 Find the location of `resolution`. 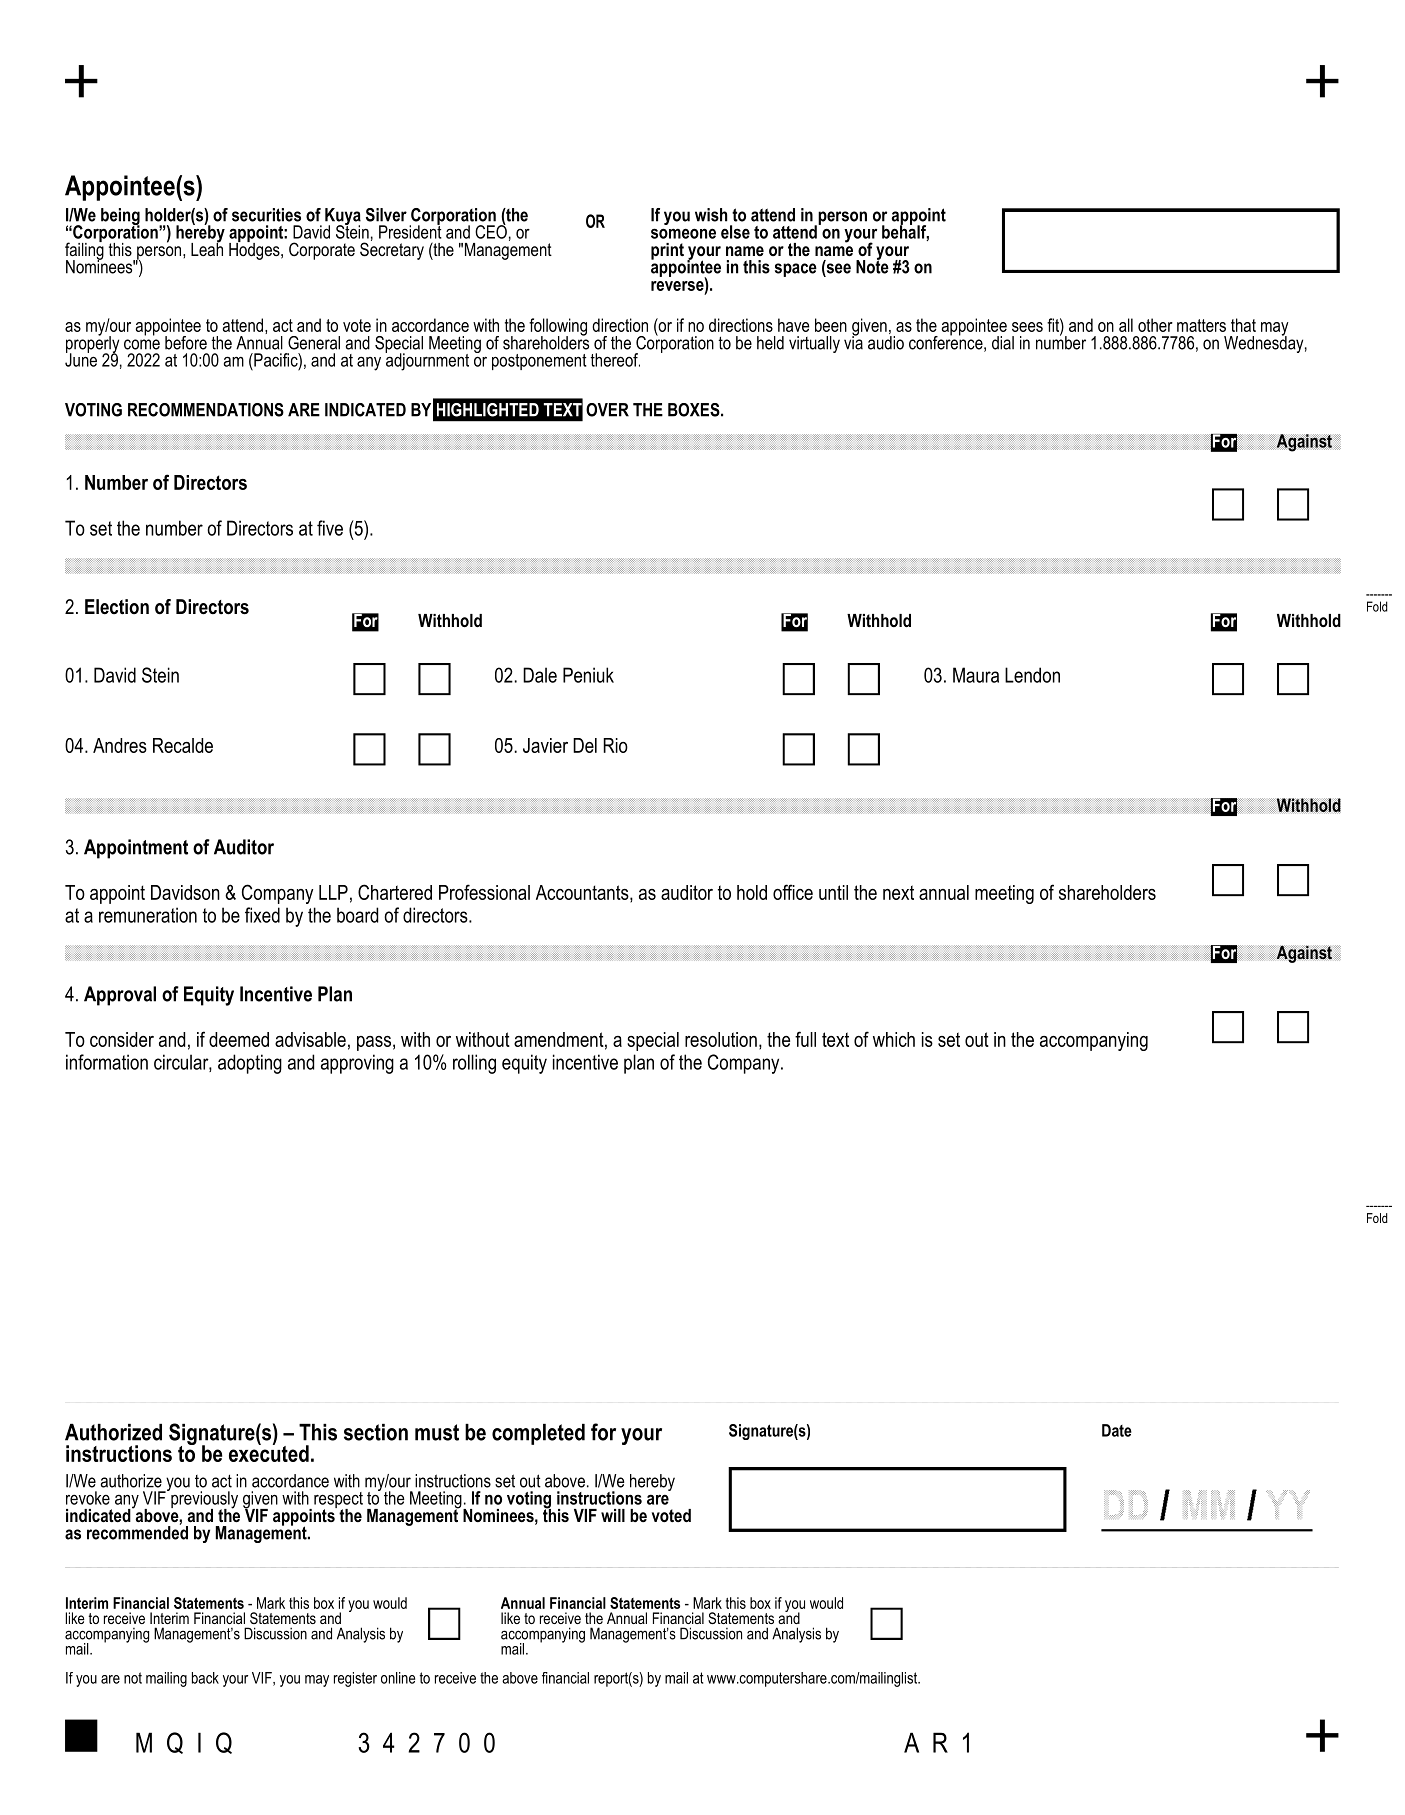

resolution is located at coordinates (721, 1039).
